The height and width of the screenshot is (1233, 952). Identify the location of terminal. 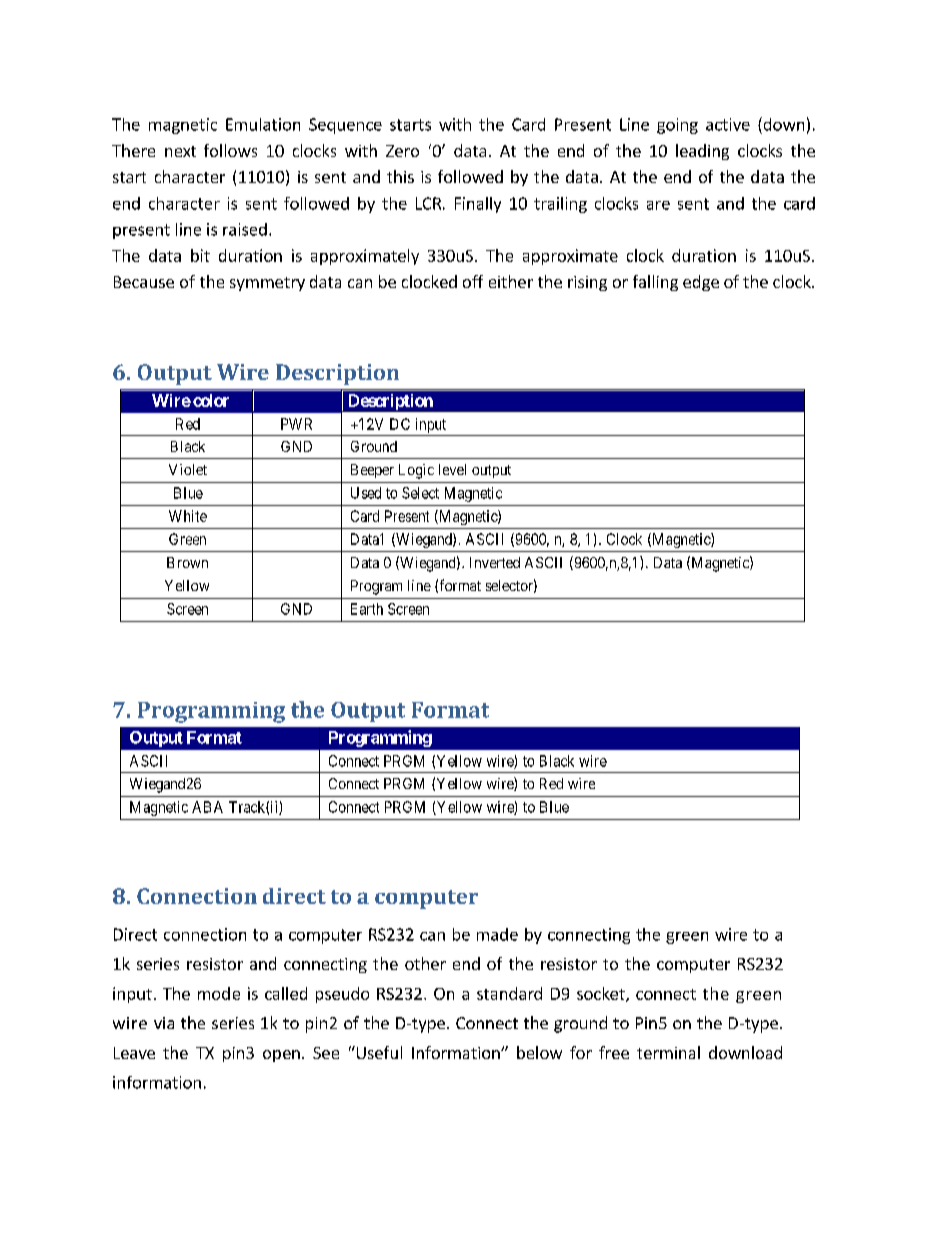
(668, 1052).
